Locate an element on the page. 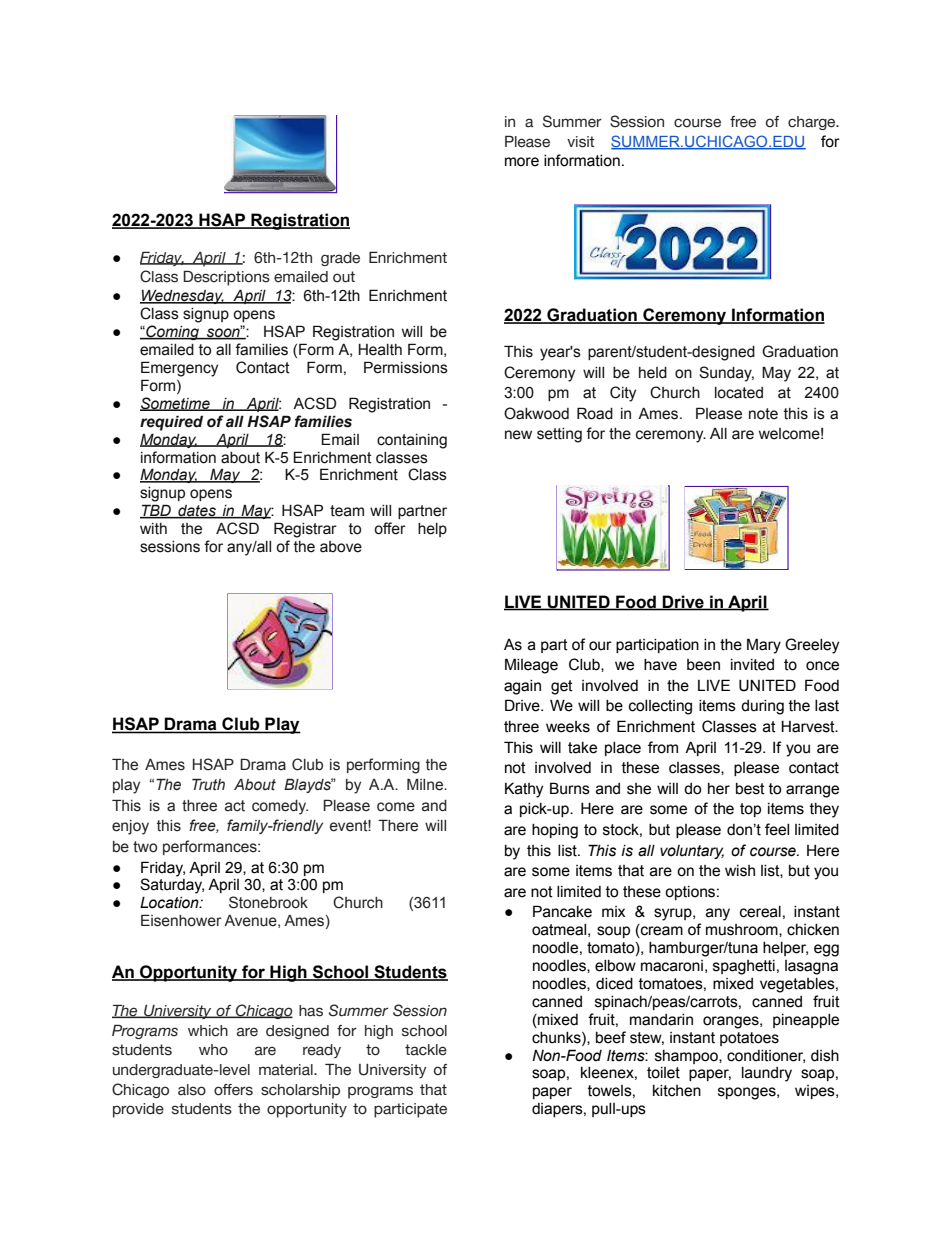  laundry is located at coordinates (767, 1074).
